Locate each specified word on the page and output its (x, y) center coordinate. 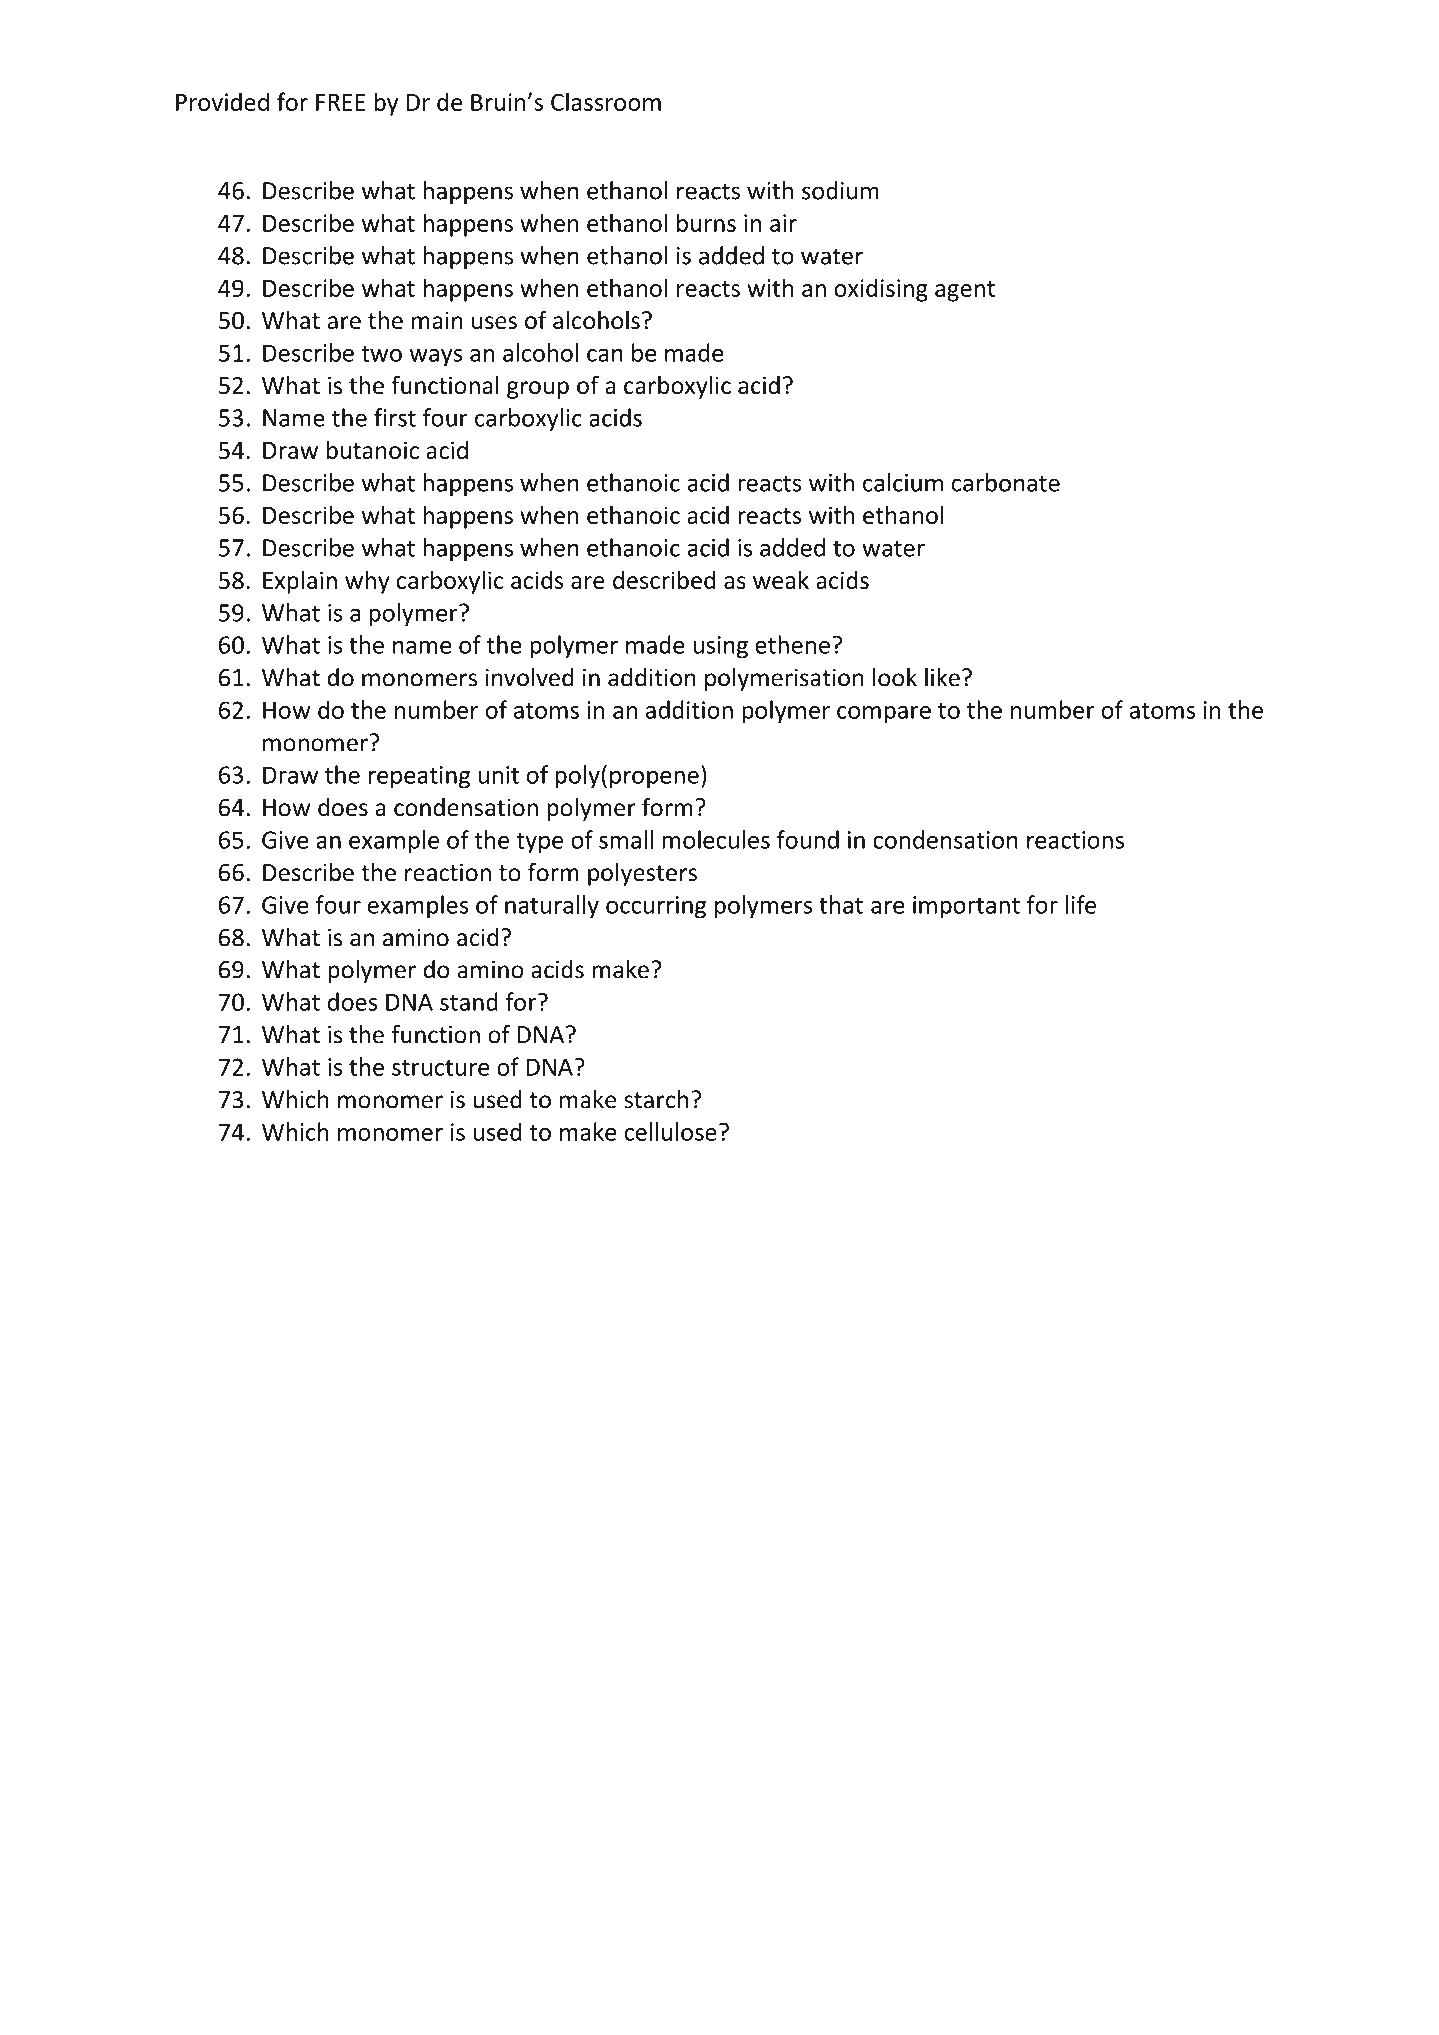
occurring (656, 907)
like (942, 677)
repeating (419, 777)
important (966, 907)
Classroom (606, 101)
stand (469, 1001)
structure (440, 1068)
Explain (300, 582)
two (381, 354)
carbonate (1006, 482)
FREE (340, 102)
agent (965, 291)
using (720, 647)
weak (781, 579)
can (605, 355)
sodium (840, 190)
